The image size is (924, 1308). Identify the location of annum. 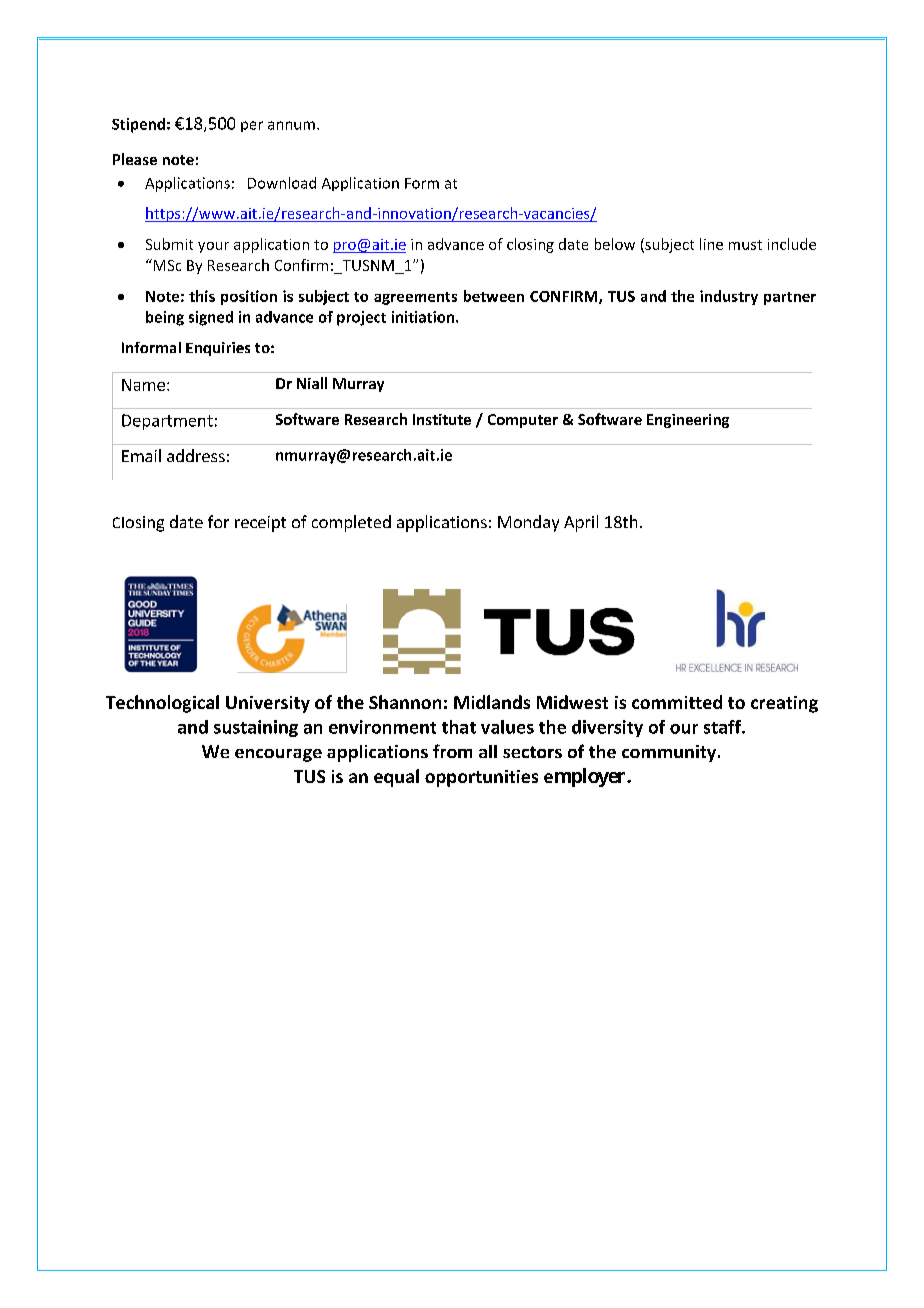
(291, 125).
